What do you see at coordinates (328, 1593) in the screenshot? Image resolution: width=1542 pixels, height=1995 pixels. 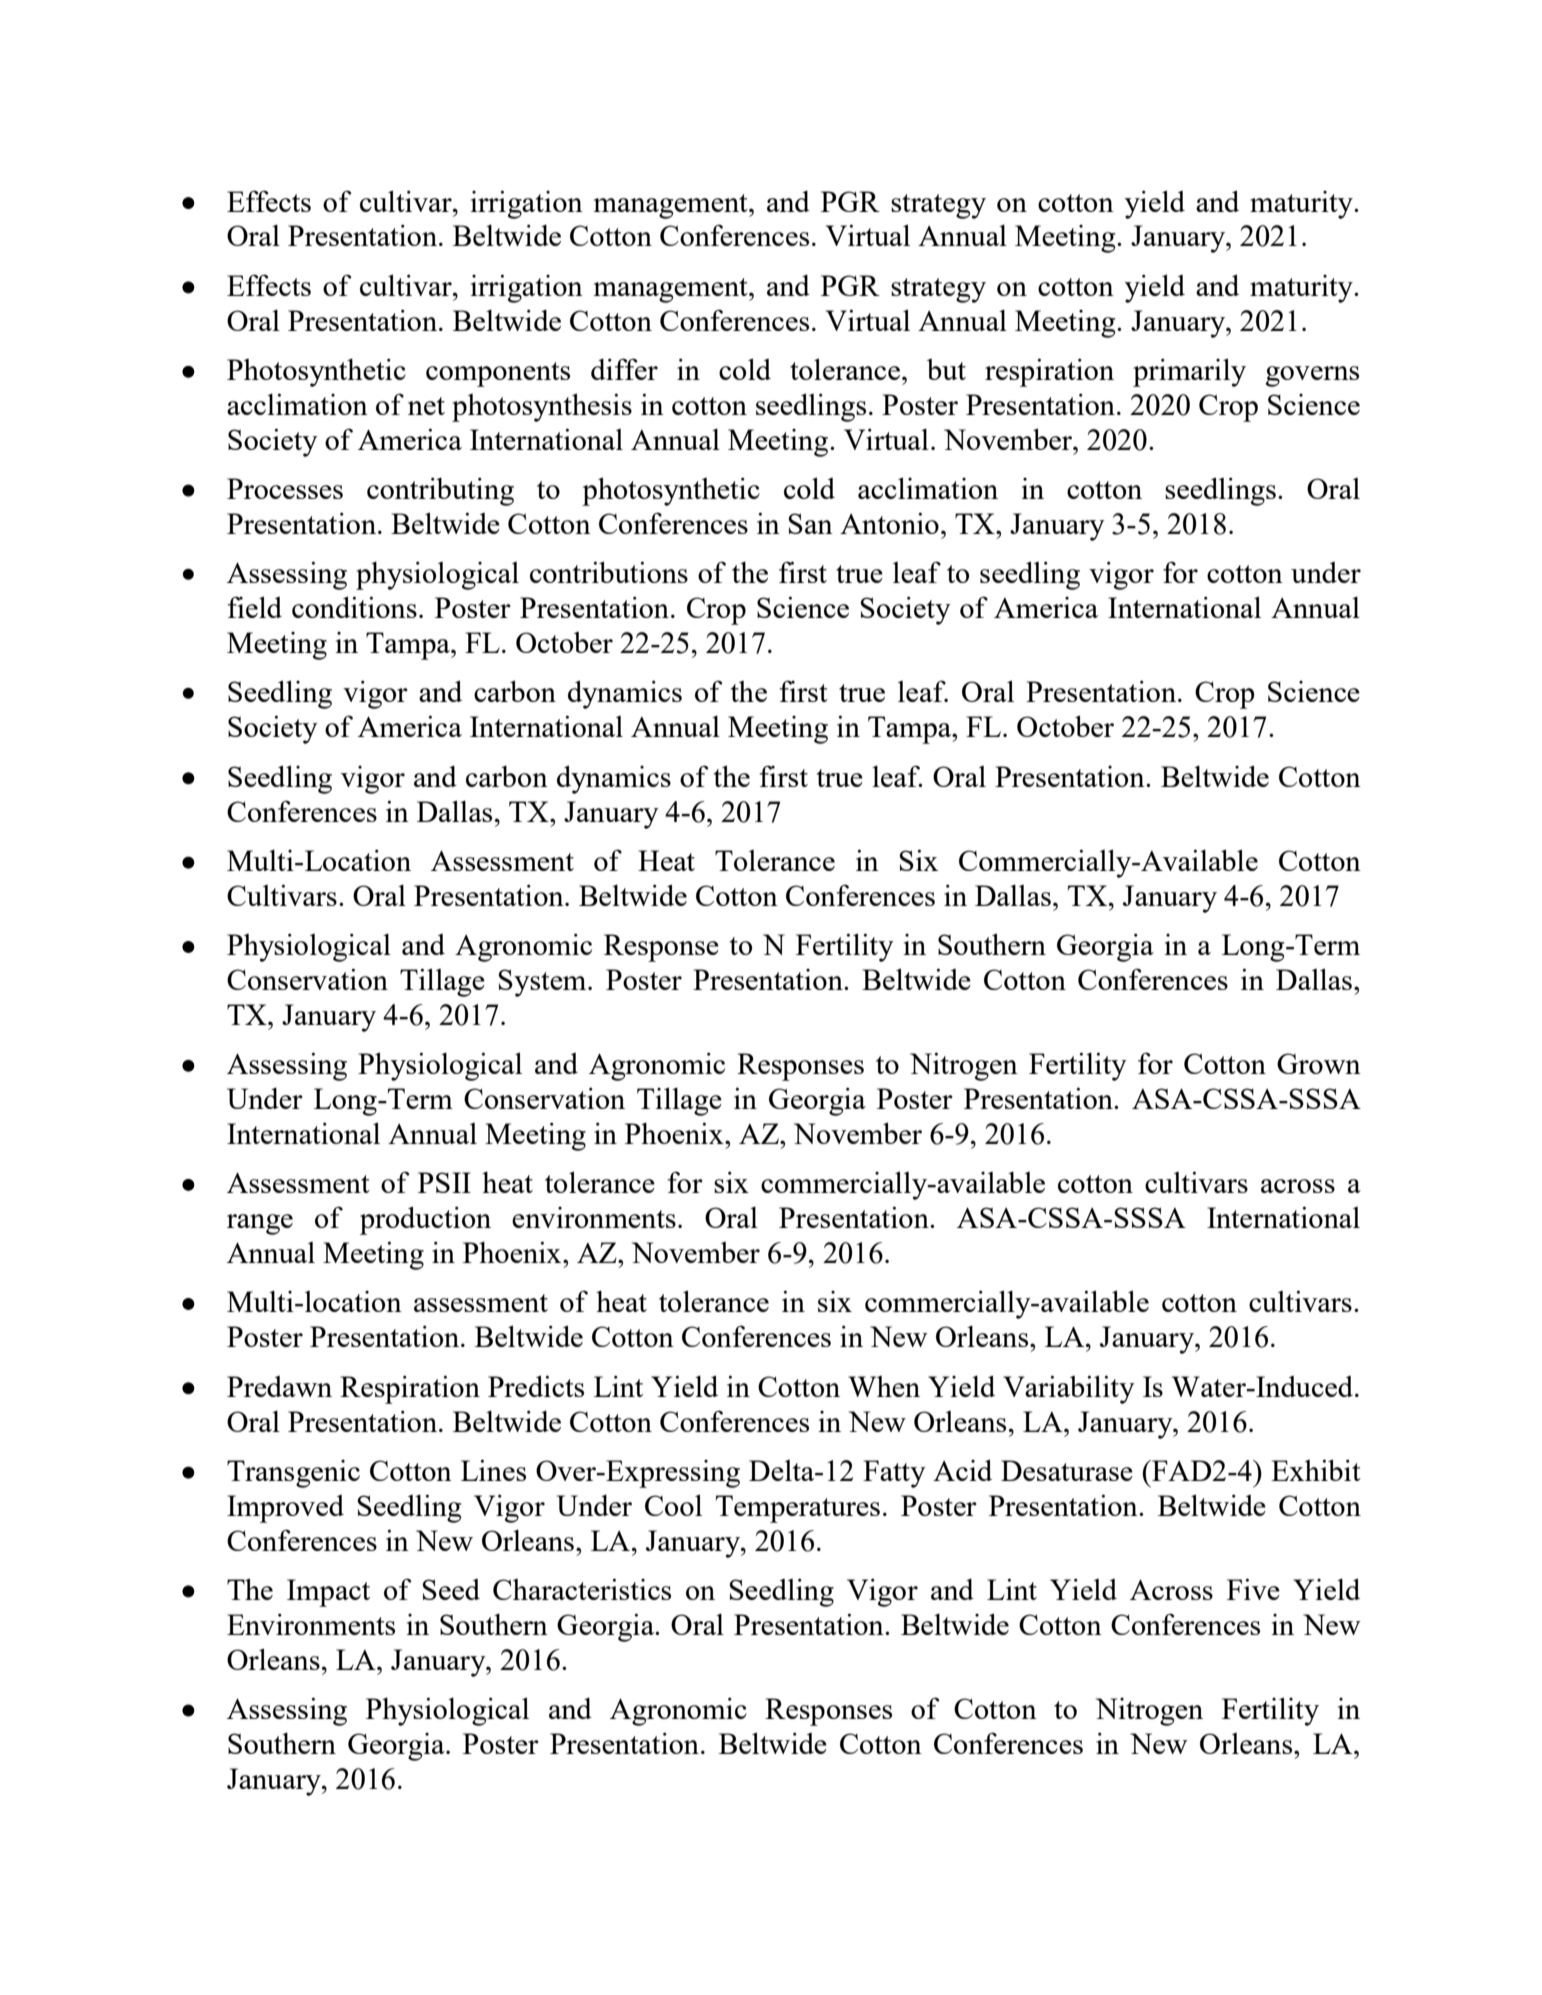 I see `Impact` at bounding box center [328, 1593].
